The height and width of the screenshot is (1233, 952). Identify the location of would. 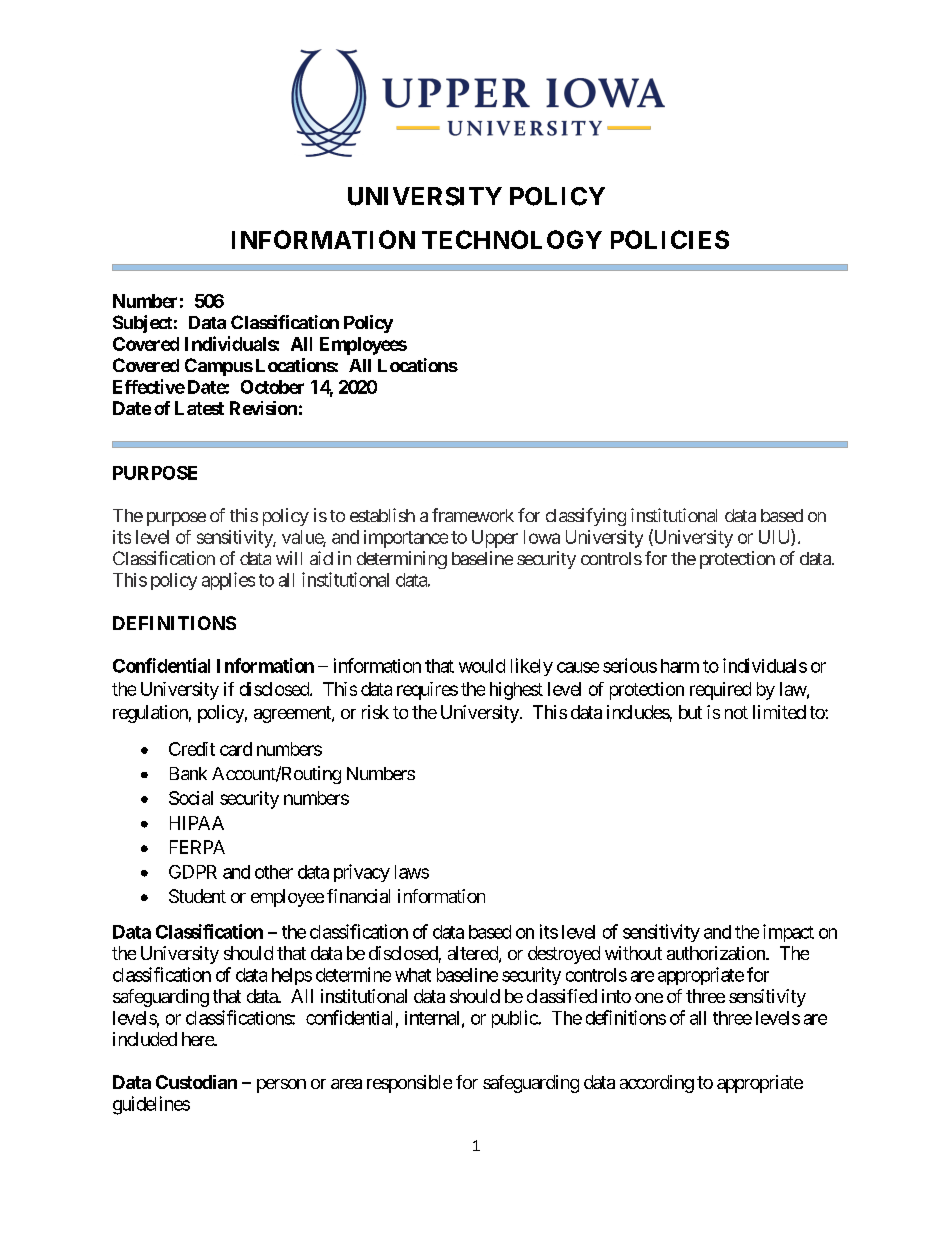
(482, 666).
